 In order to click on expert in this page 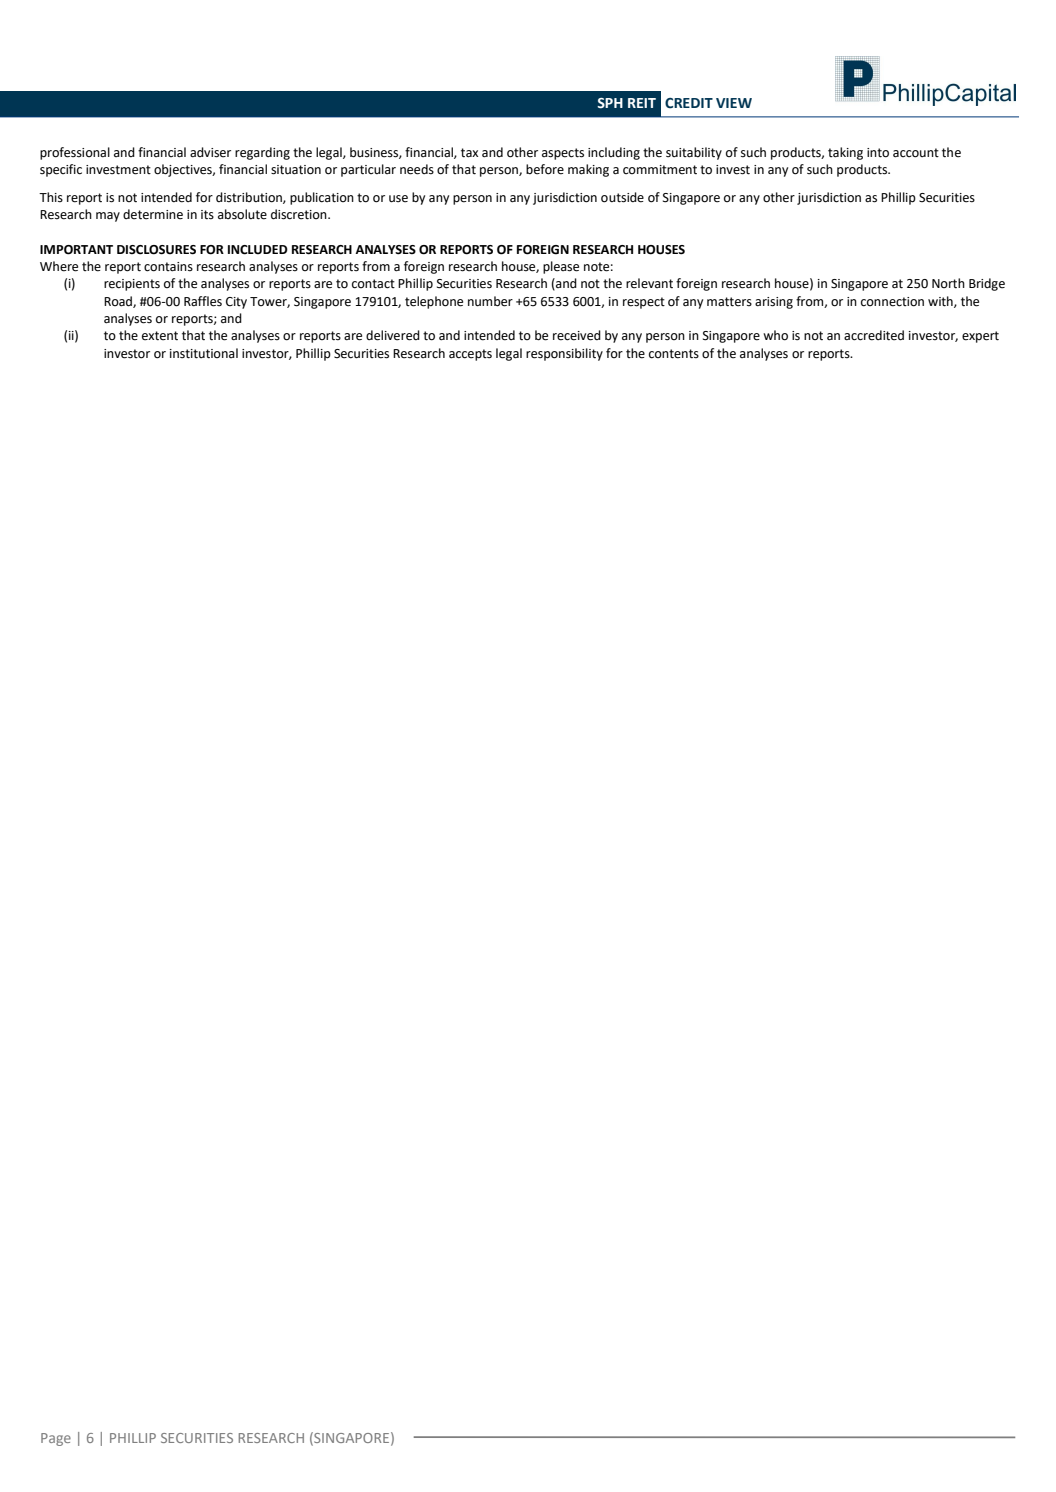, I will do `click(980, 337)`.
